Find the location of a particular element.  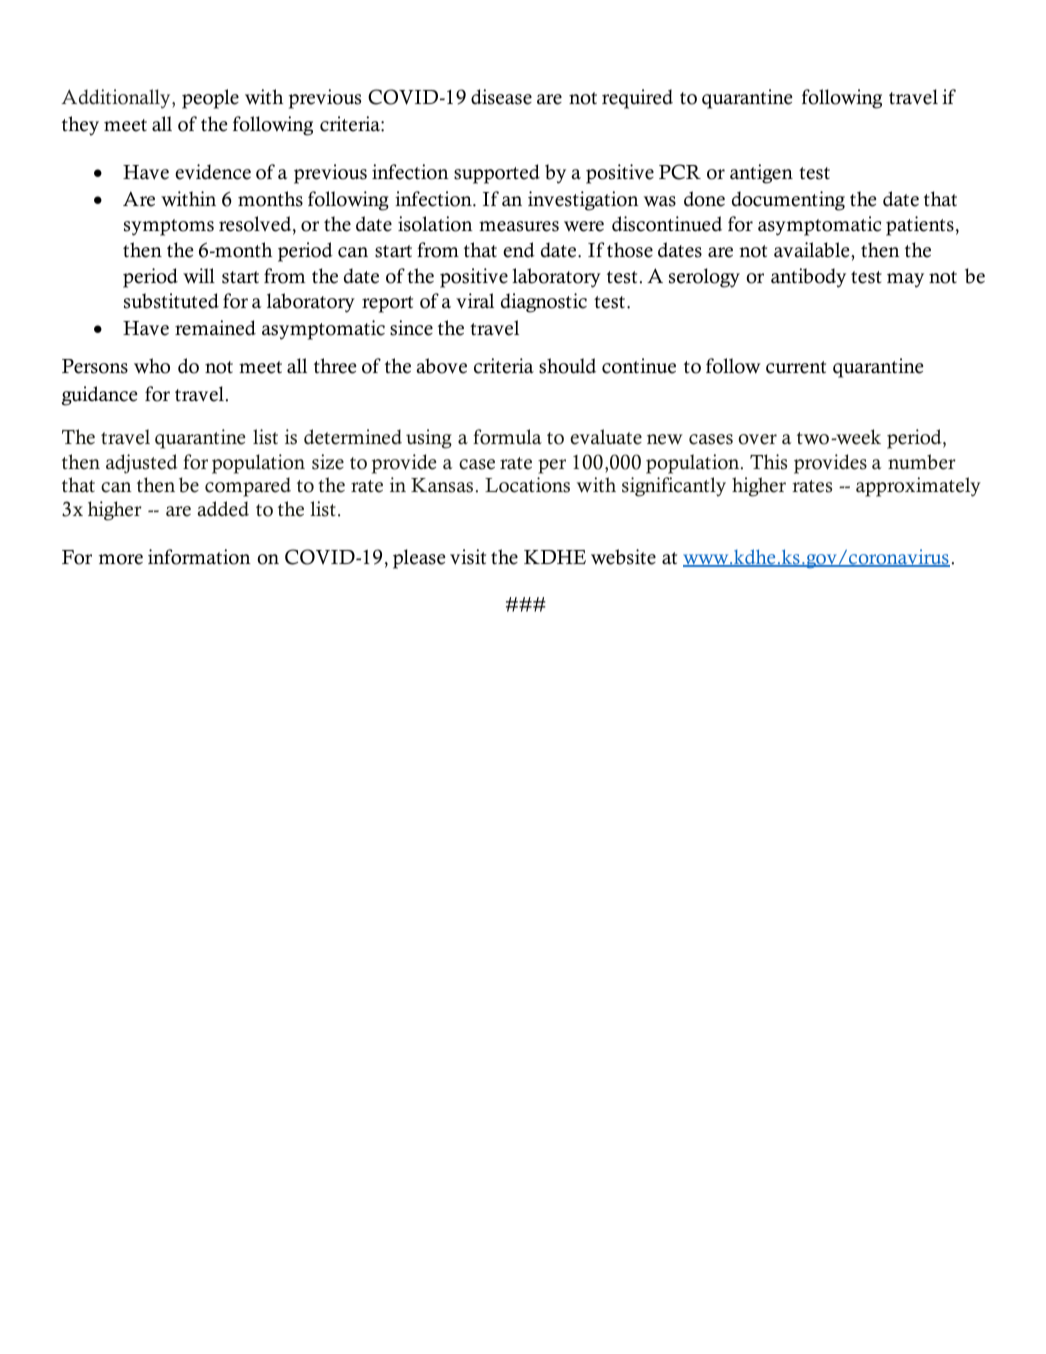

information is located at coordinates (199, 557).
